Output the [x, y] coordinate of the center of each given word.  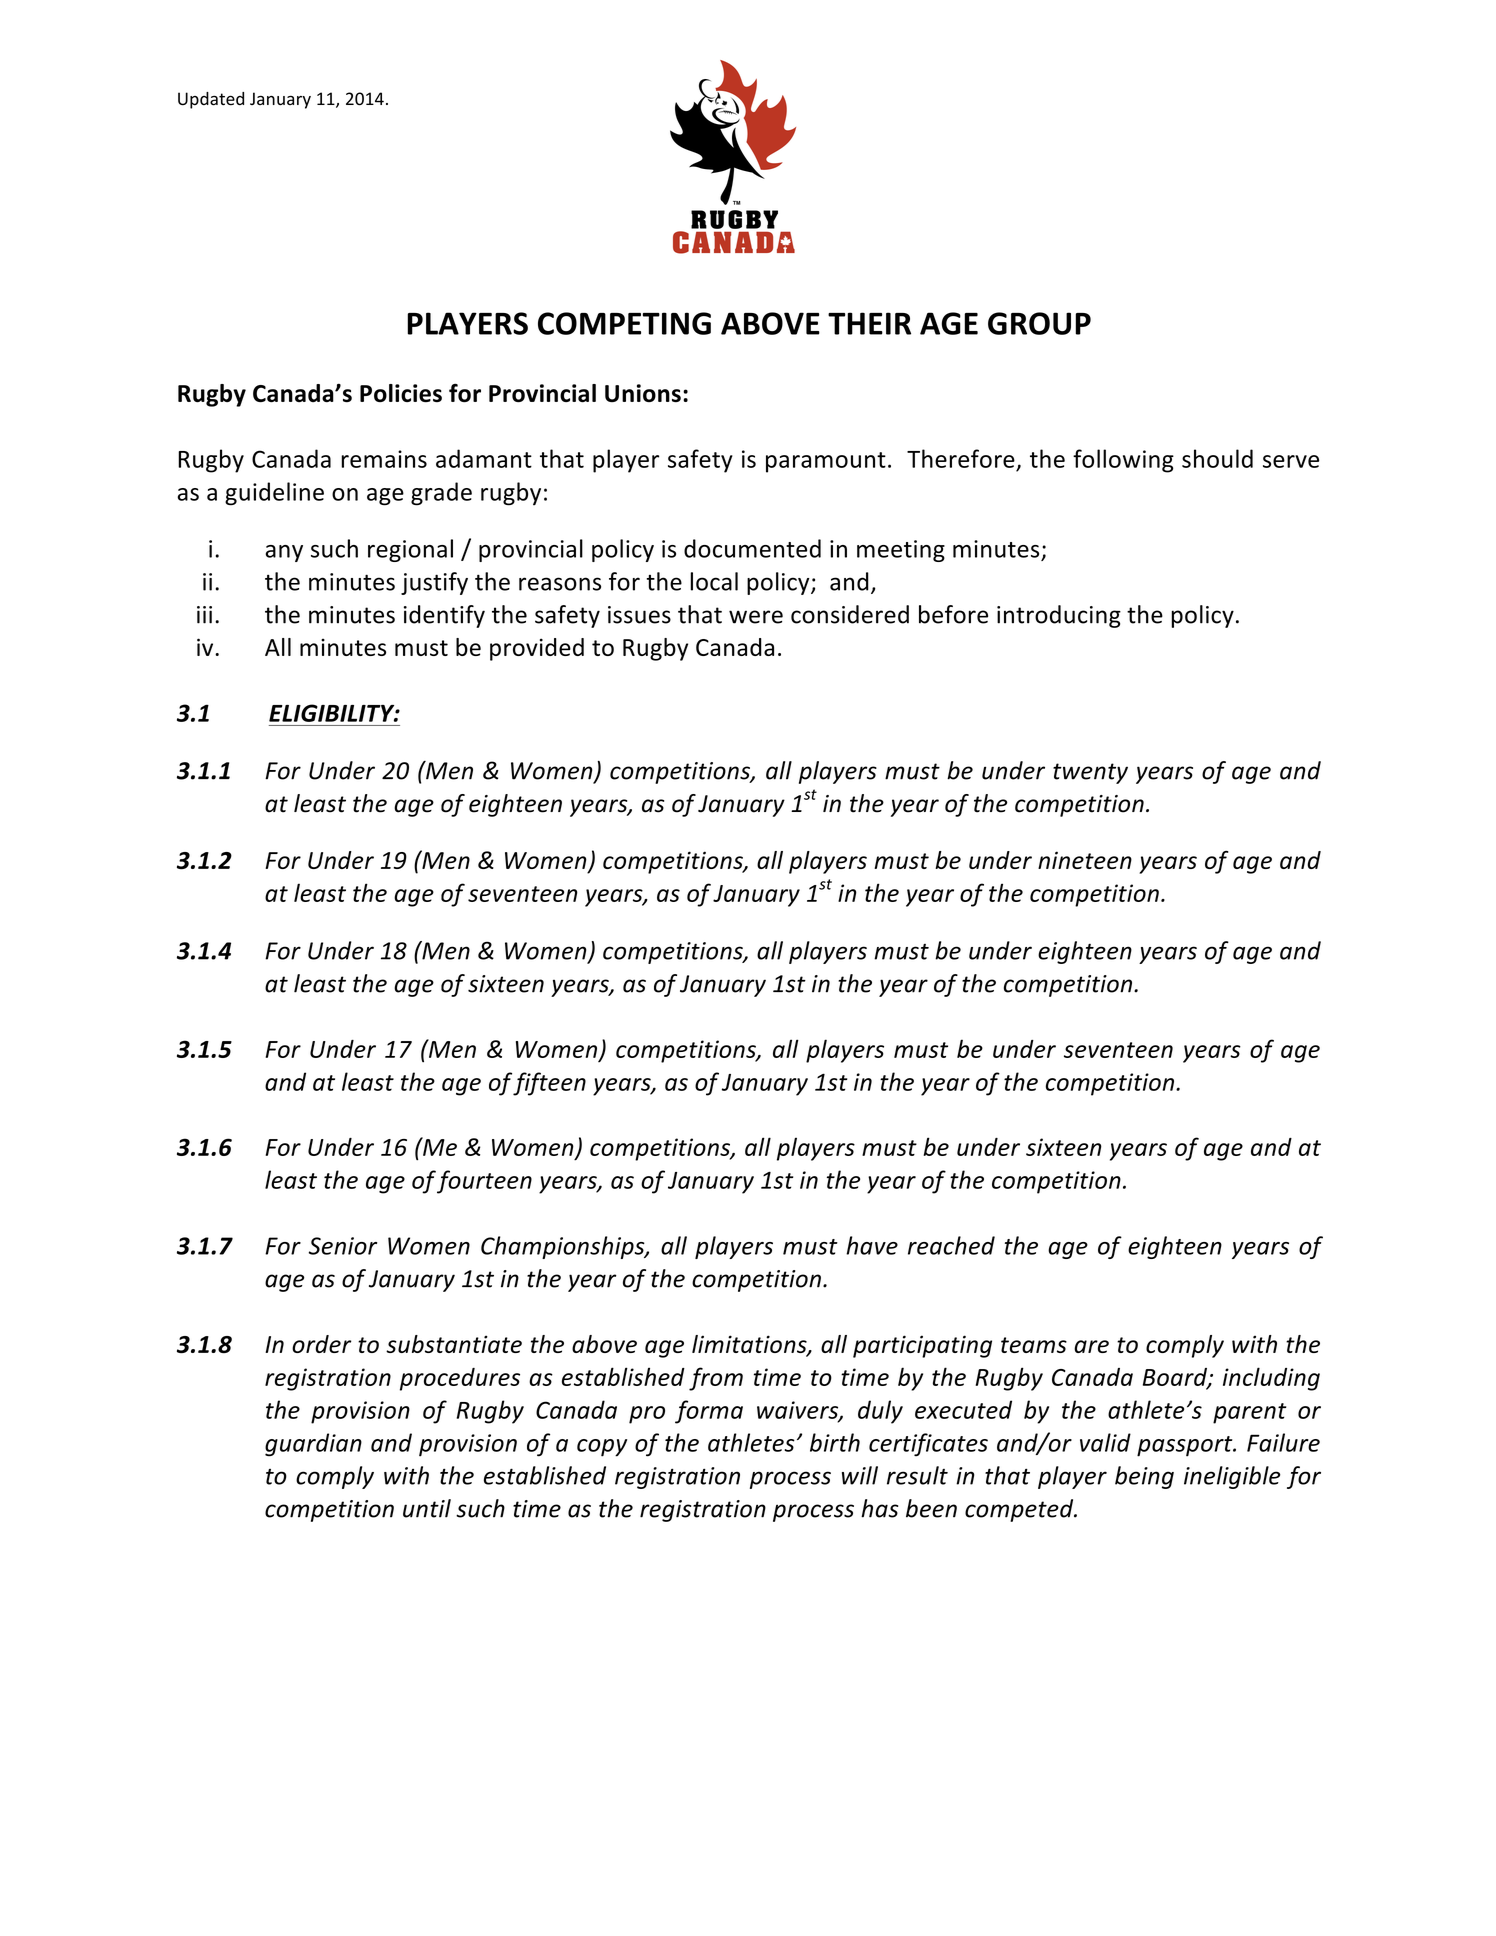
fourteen [484, 1182]
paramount [826, 462]
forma [709, 1412]
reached [951, 1245]
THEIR [869, 323]
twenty [1090, 773]
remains [384, 459]
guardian [313, 1445]
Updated [211, 100]
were [756, 617]
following [1123, 461]
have [872, 1245]
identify [444, 616]
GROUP [1039, 323]
